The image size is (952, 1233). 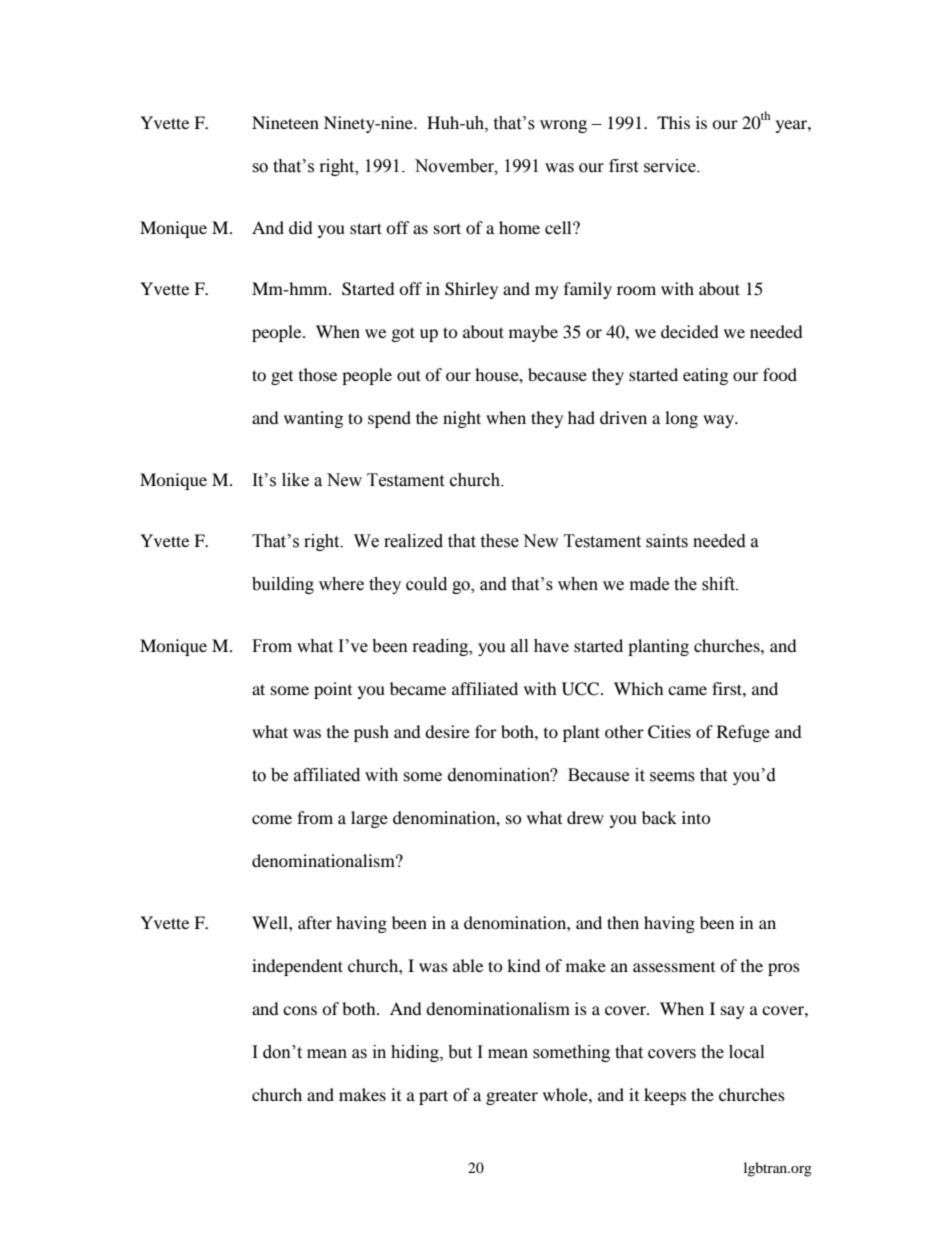 I want to click on cons, so click(x=300, y=1010).
